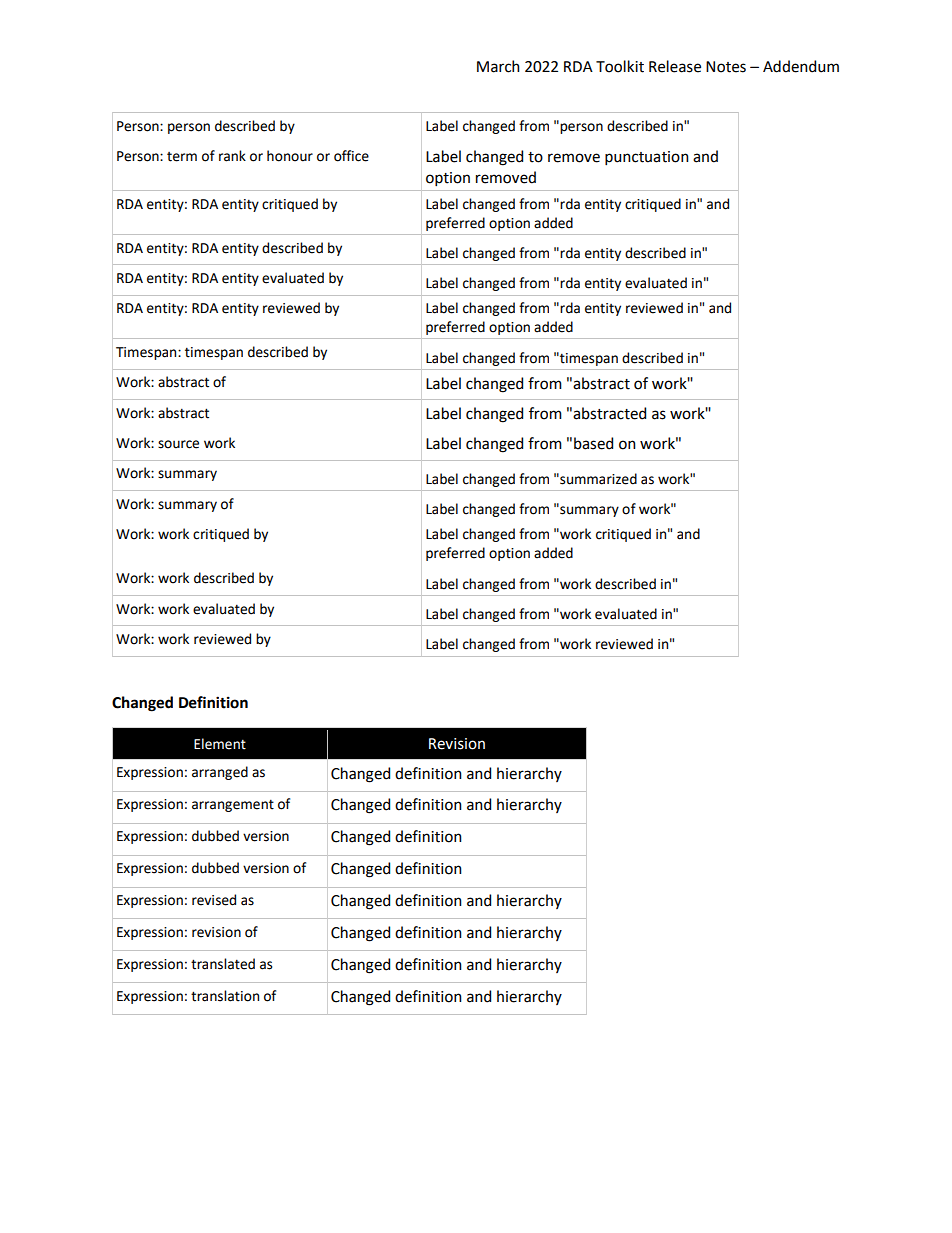 Image resolution: width=952 pixels, height=1233 pixels. I want to click on translation, so click(225, 996).
